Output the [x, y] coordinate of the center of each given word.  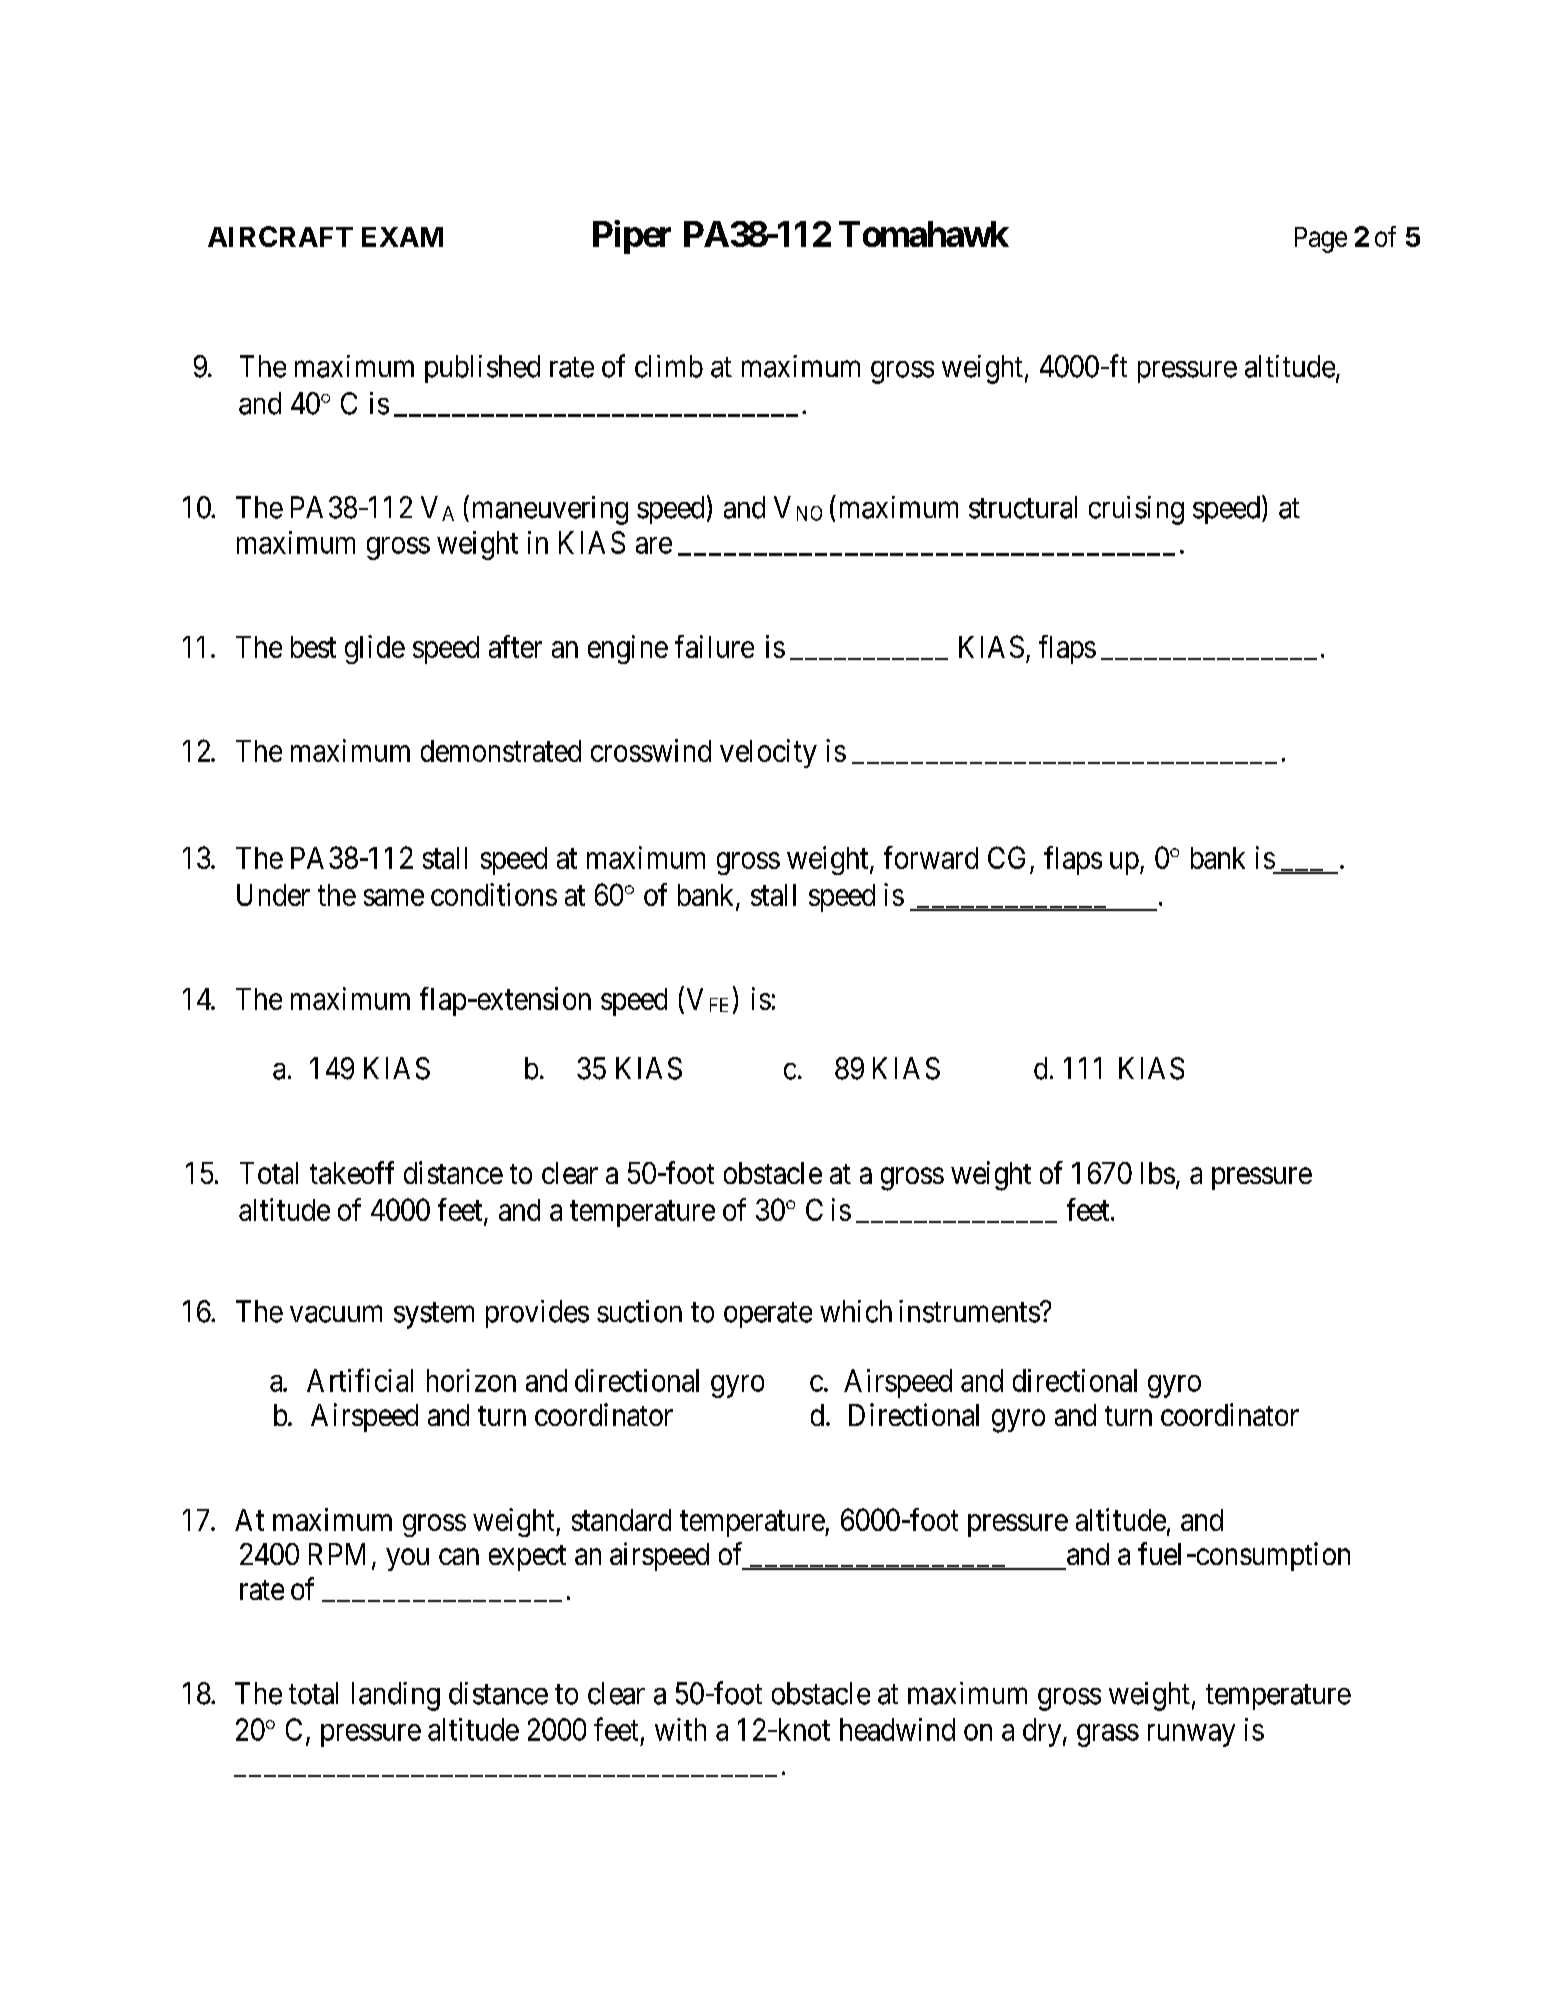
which [856, 1311]
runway [1191, 1735]
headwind [897, 1729]
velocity [768, 753]
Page [1321, 240]
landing [396, 1696]
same [394, 897]
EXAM [402, 237]
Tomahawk [924, 234]
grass [1108, 1735]
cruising [1136, 510]
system [434, 1315]
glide [375, 649]
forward [931, 857]
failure [714, 646]
